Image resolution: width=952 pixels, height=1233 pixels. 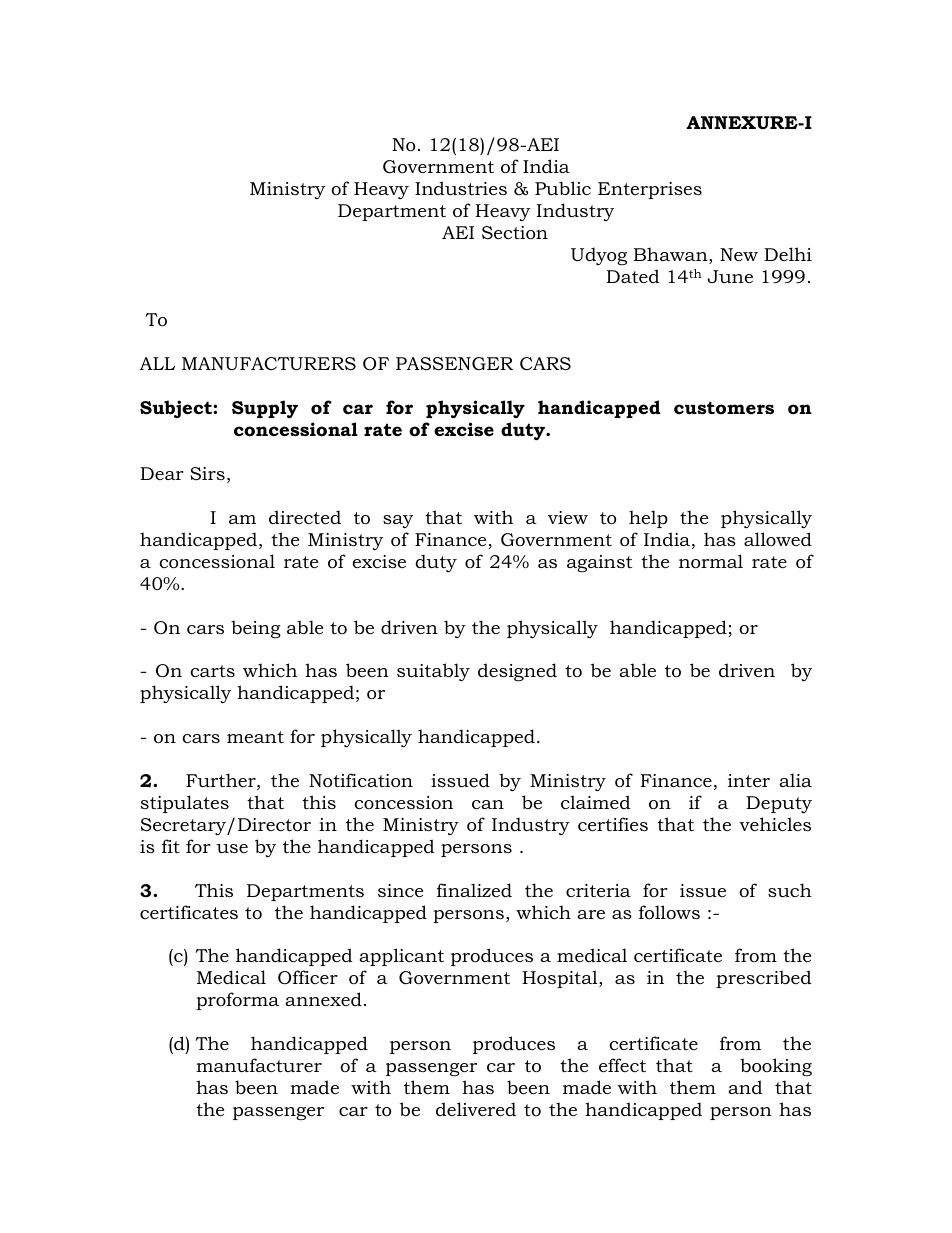 What do you see at coordinates (256, 629) in the screenshot?
I see `being` at bounding box center [256, 629].
